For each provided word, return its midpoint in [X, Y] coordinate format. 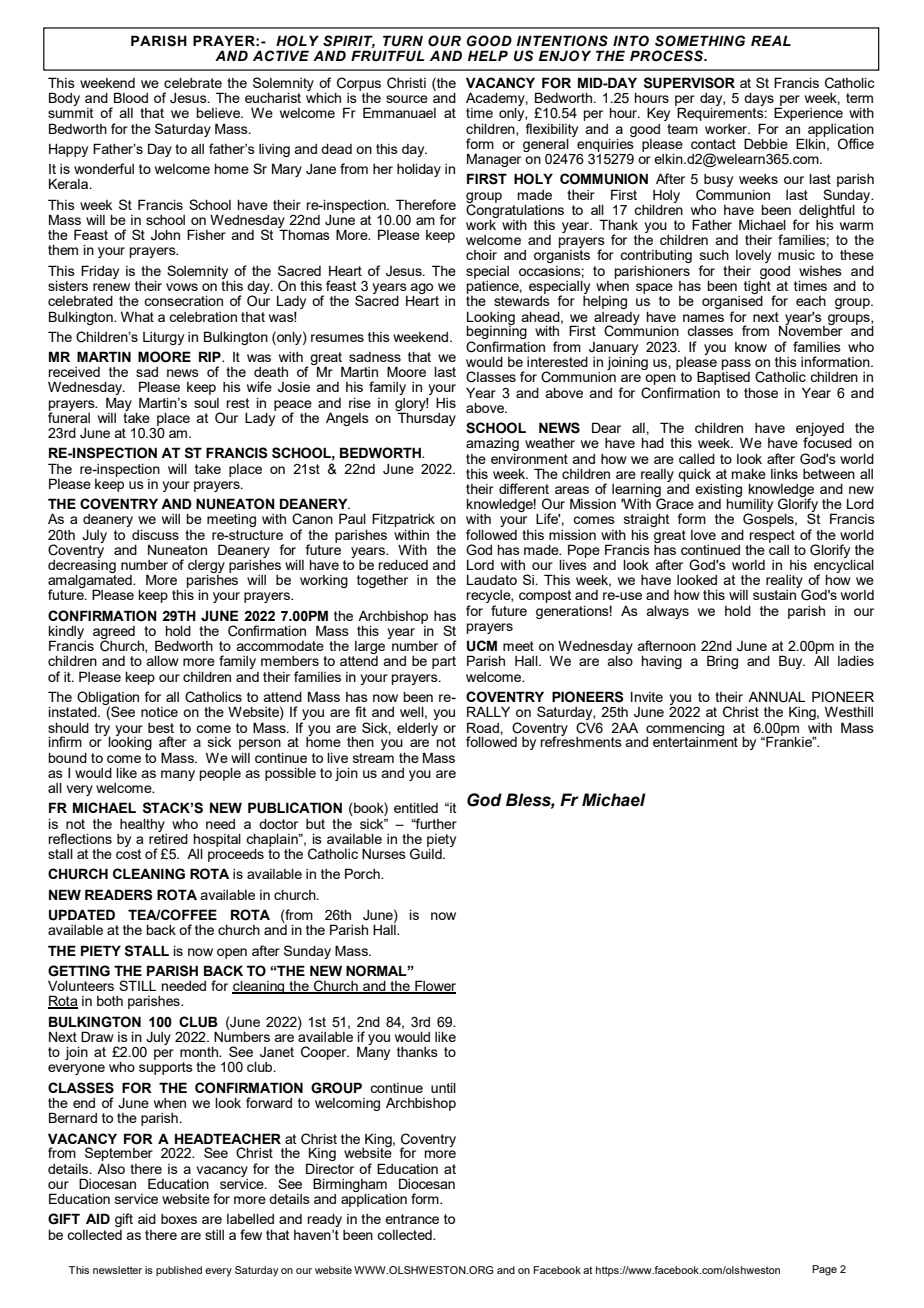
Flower [434, 987]
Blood [131, 97]
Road [484, 727]
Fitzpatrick [403, 520]
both [110, 1001]
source [407, 99]
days [760, 101]
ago [422, 289]
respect [772, 537]
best [161, 728]
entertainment [695, 741]
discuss [155, 535]
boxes [179, 1219]
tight [757, 287]
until [443, 1088]
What [137, 316]
